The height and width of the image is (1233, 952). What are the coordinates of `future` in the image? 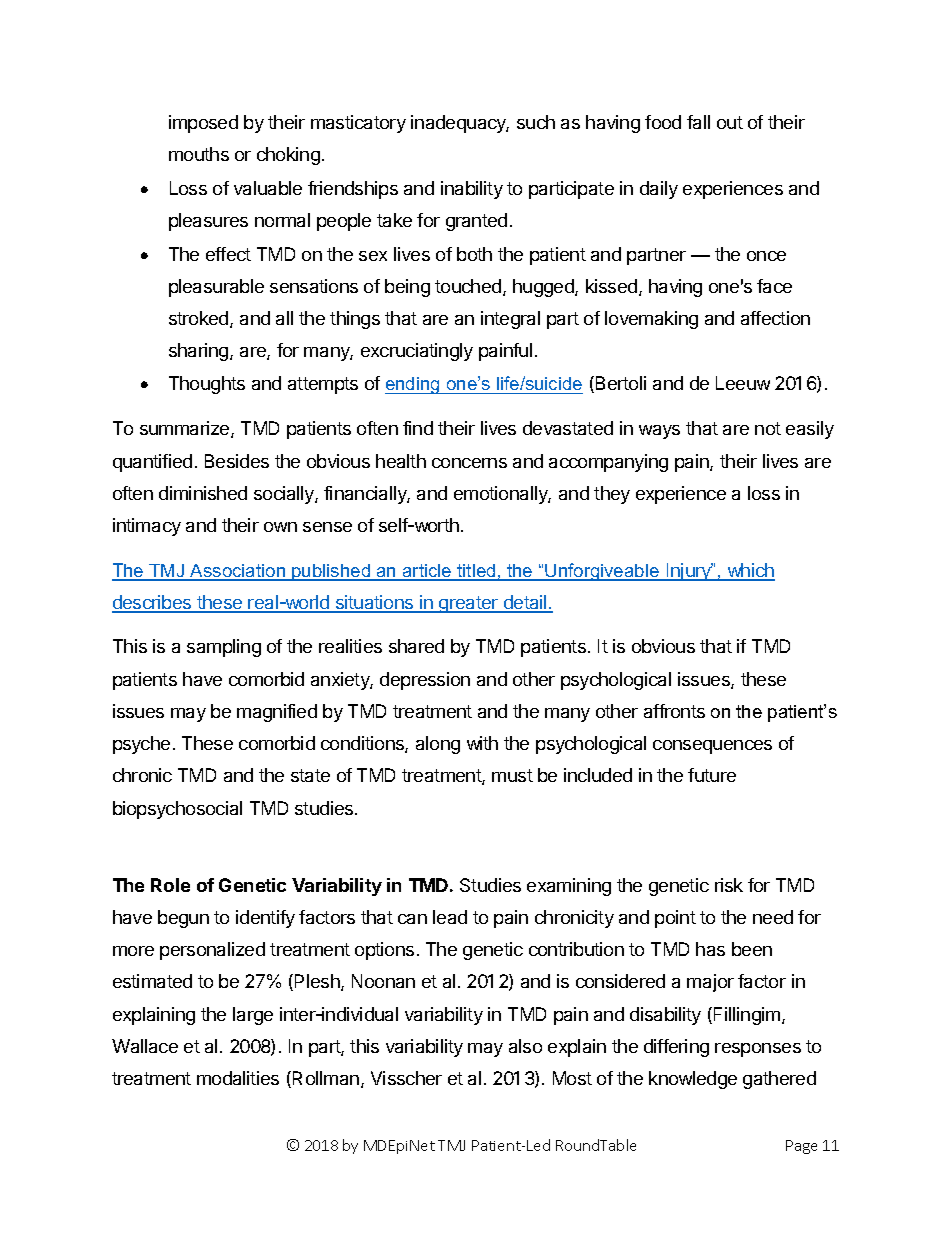 It's located at (712, 775).
